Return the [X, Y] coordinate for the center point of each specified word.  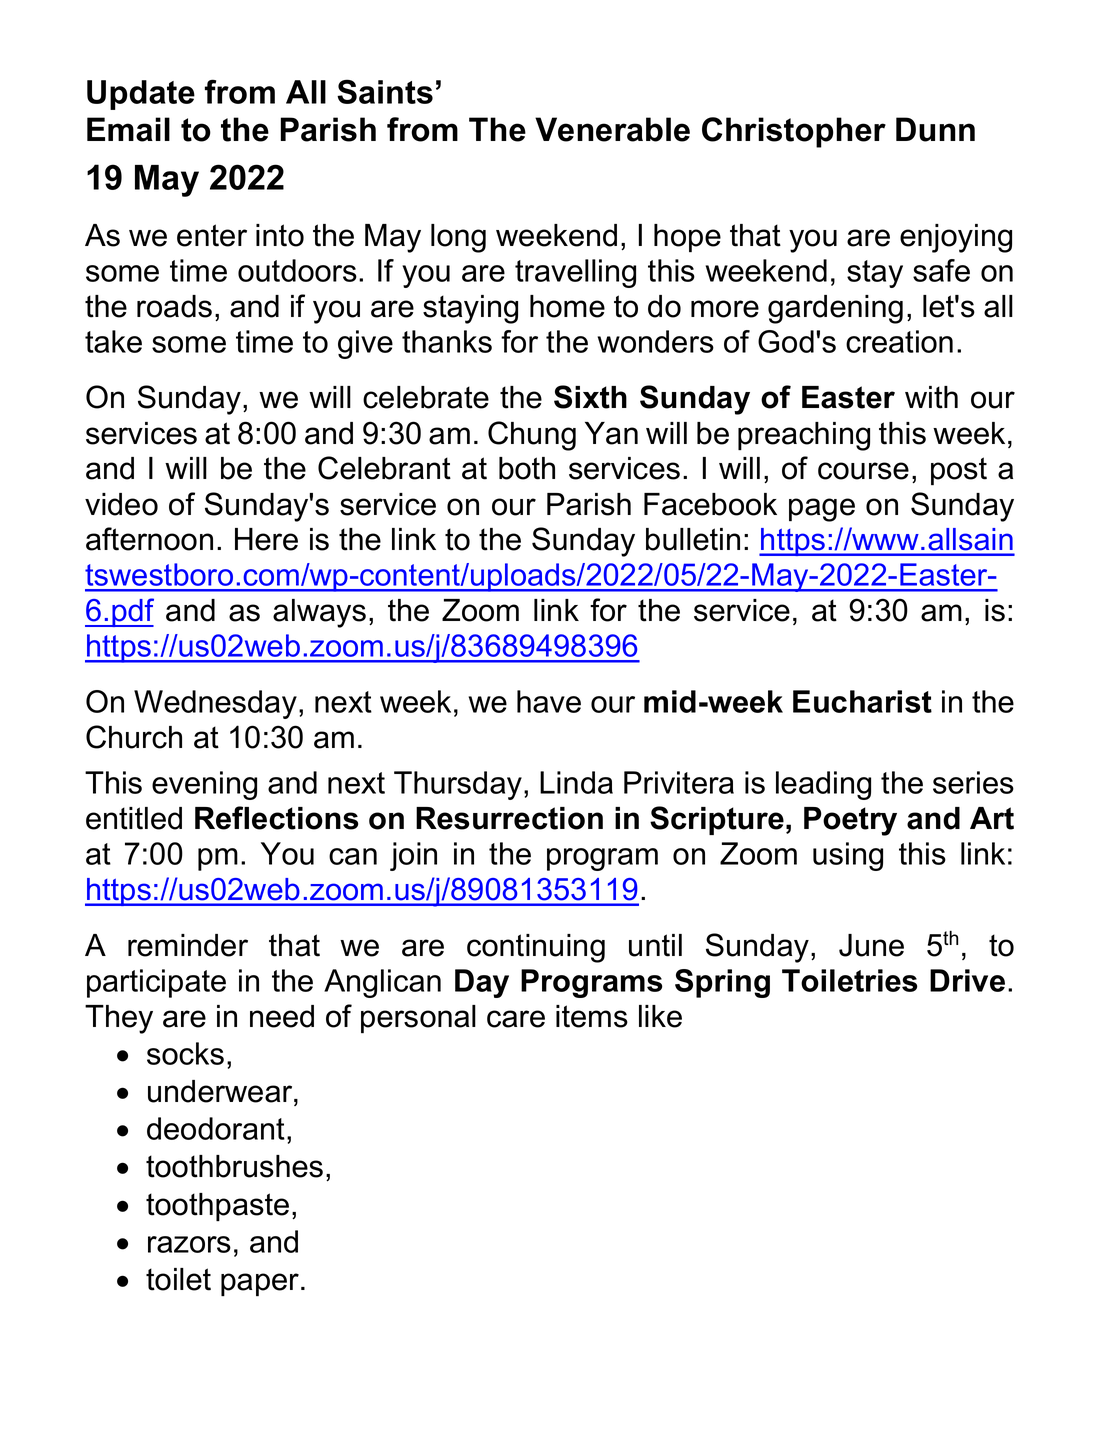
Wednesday [215, 704]
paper [261, 1284]
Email [128, 129]
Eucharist [862, 701]
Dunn [935, 129]
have [549, 701]
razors [189, 1244]
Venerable [612, 129]
